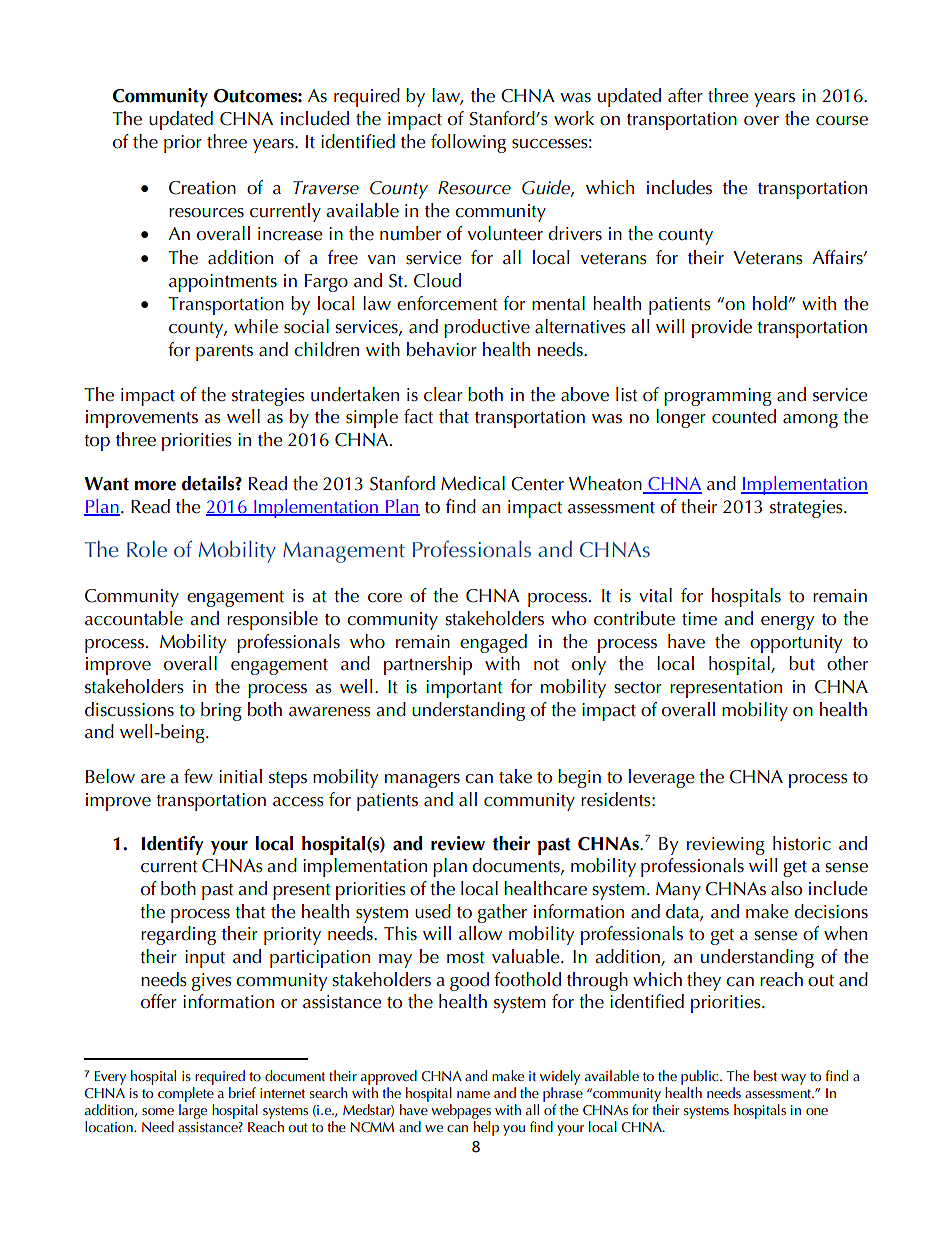 Image resolution: width=952 pixels, height=1233 pixels. Describe the element at coordinates (493, 643) in the image. I see `engaged` at that location.
